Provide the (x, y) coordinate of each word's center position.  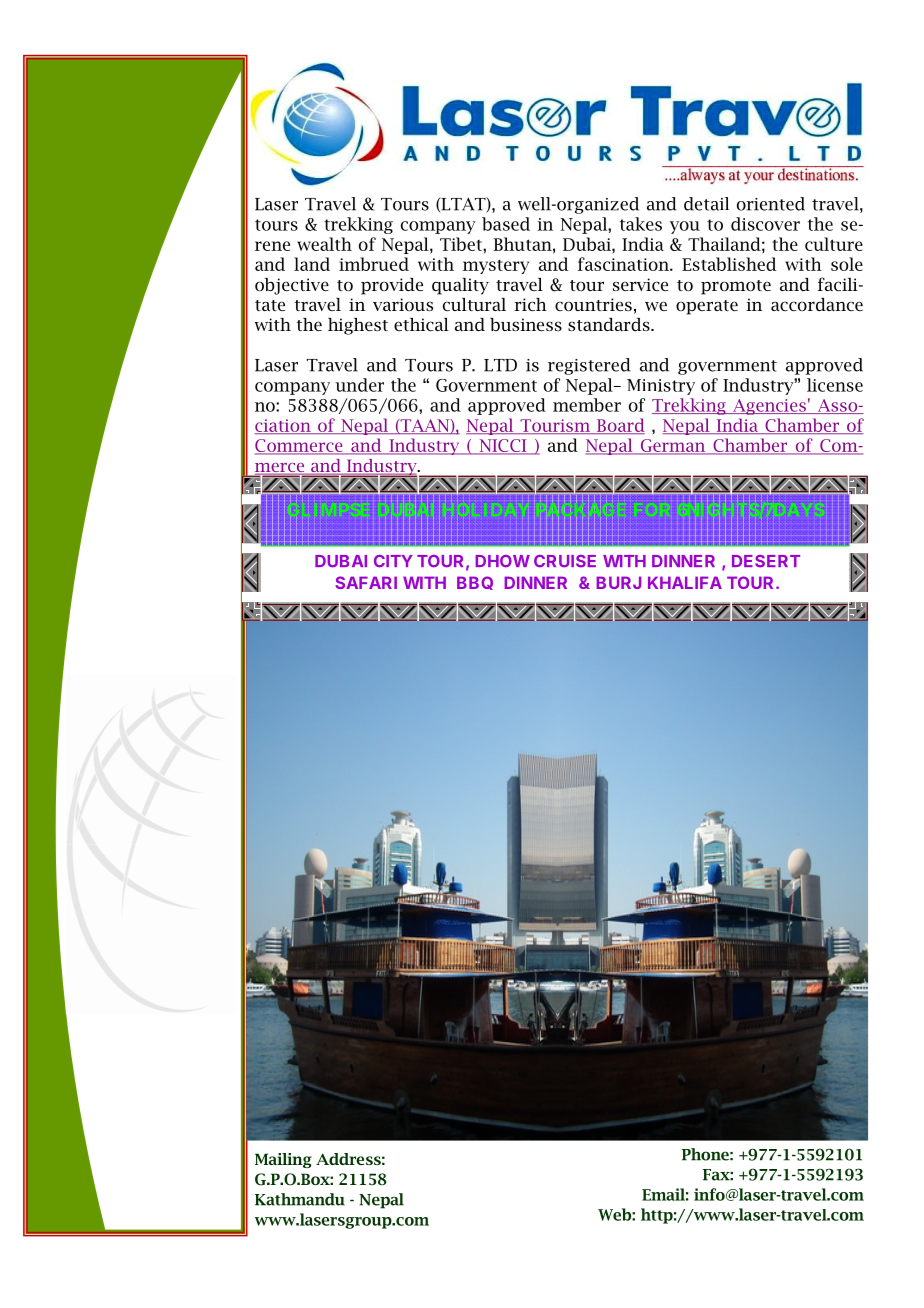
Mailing (283, 1160)
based (506, 224)
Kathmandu (300, 1199)
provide (392, 286)
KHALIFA (685, 582)
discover (765, 224)
